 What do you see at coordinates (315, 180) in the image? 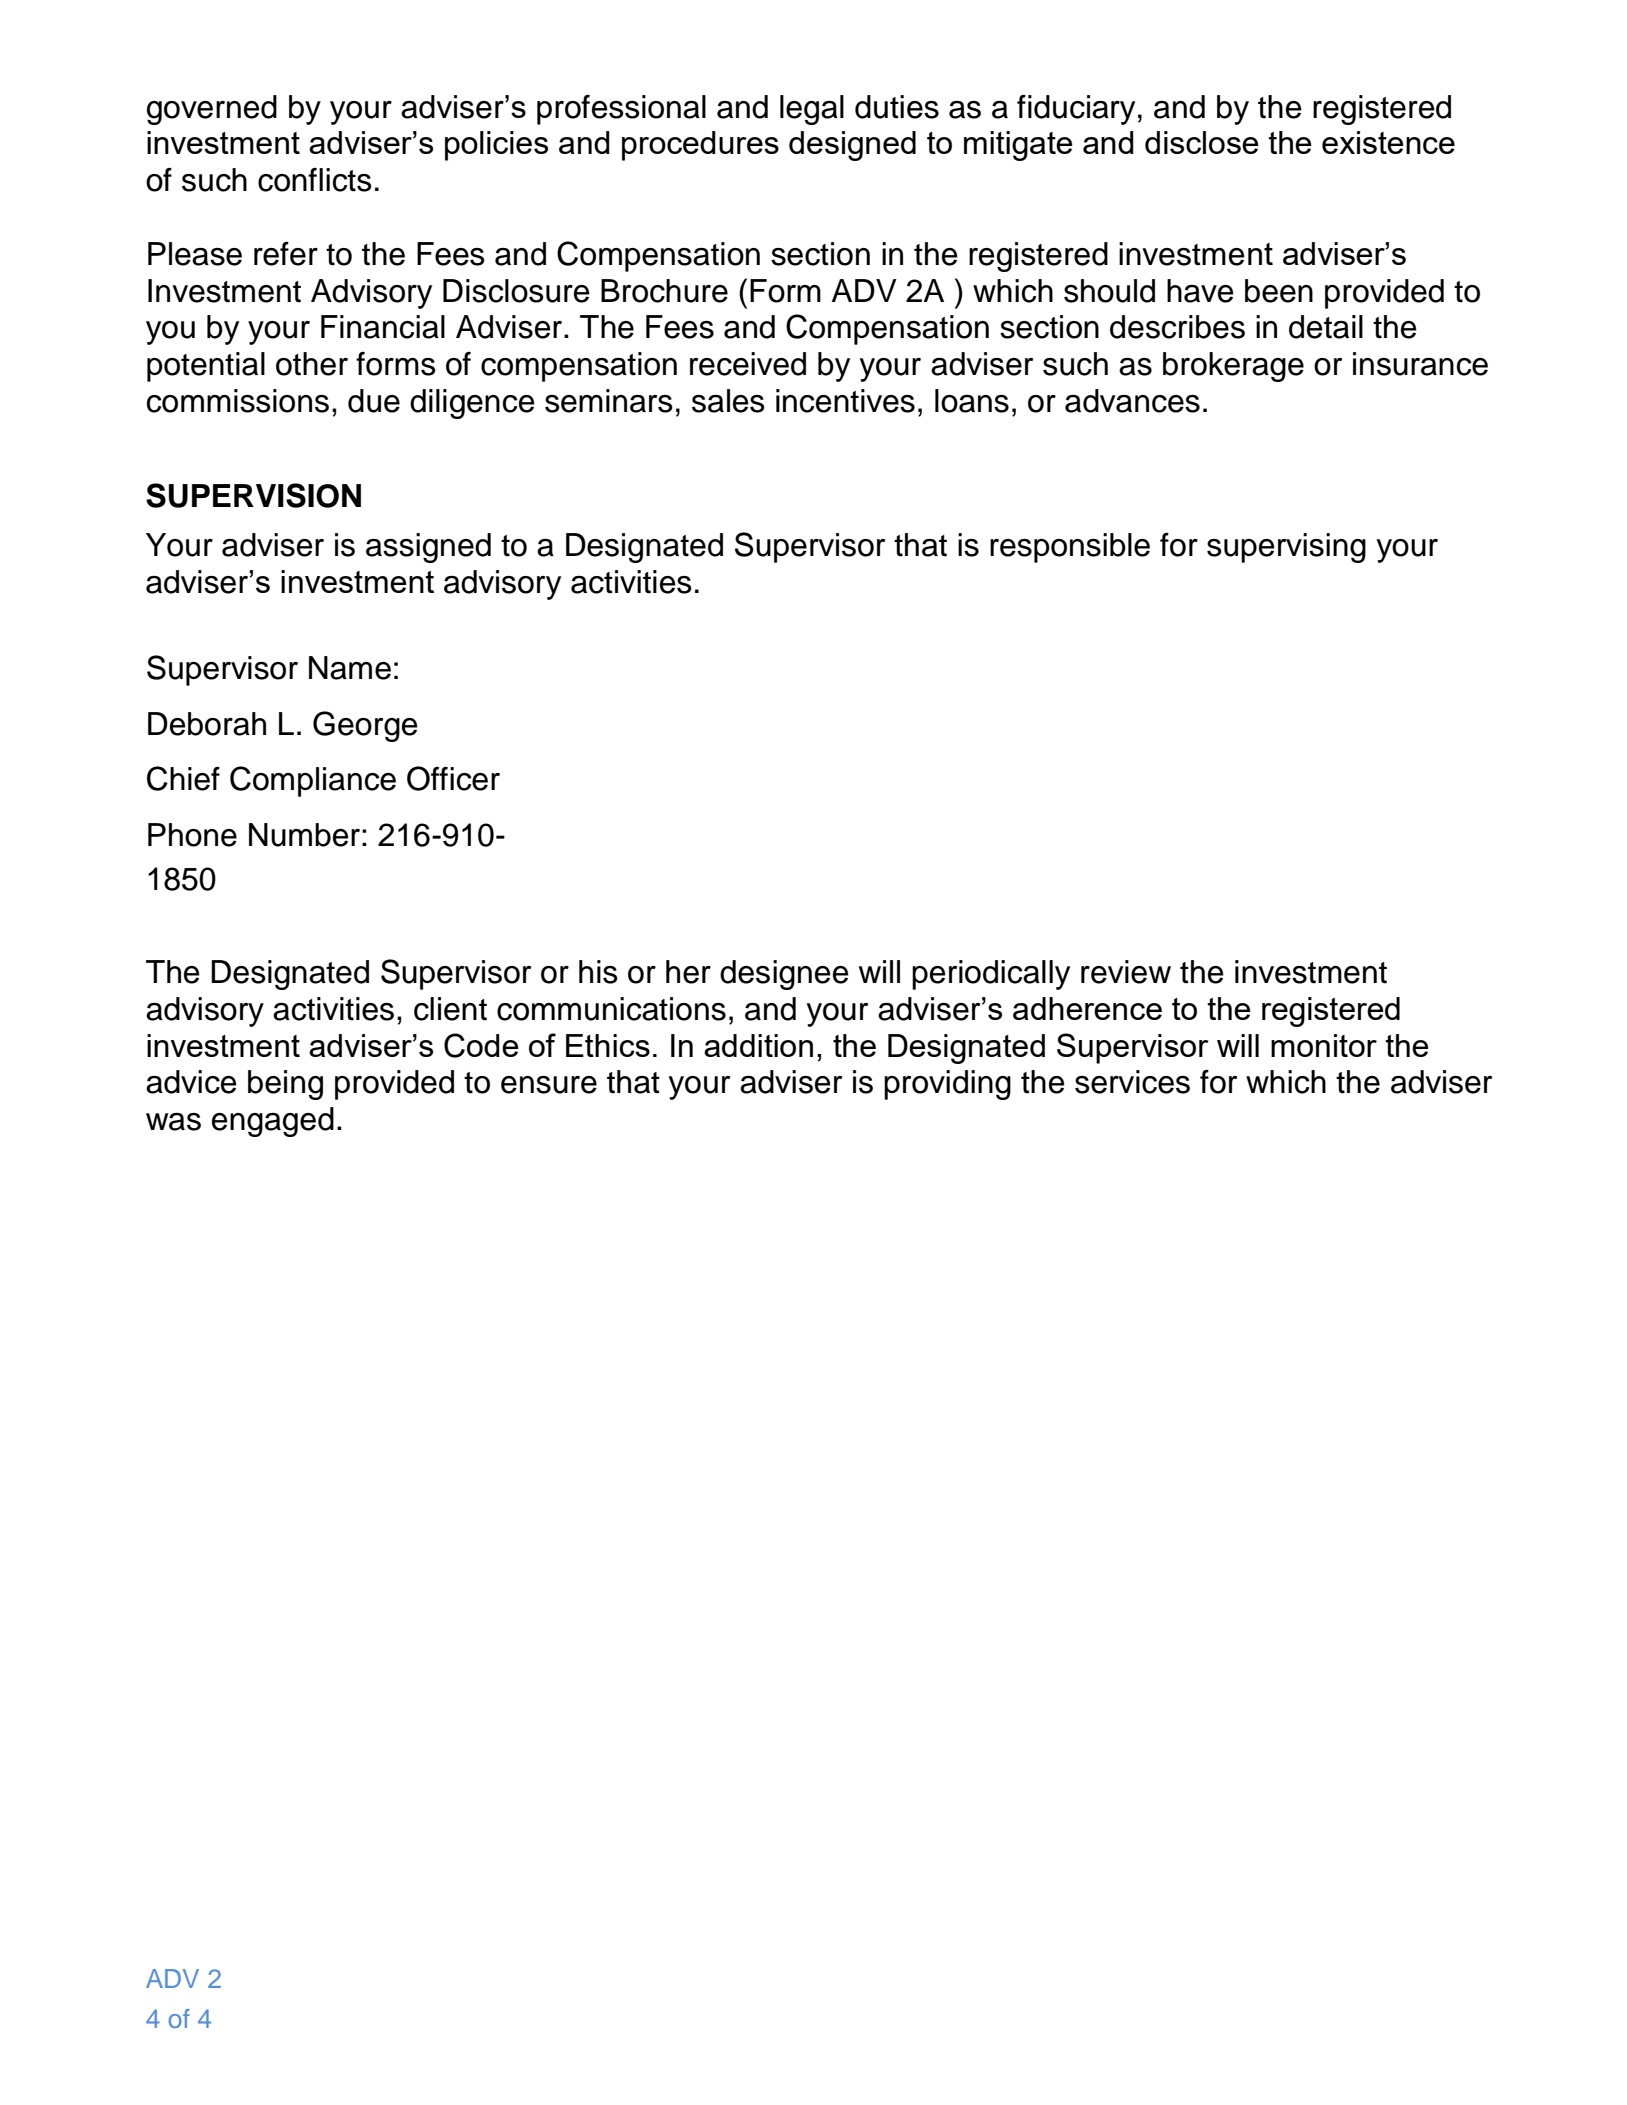
I see `conflicts` at bounding box center [315, 180].
